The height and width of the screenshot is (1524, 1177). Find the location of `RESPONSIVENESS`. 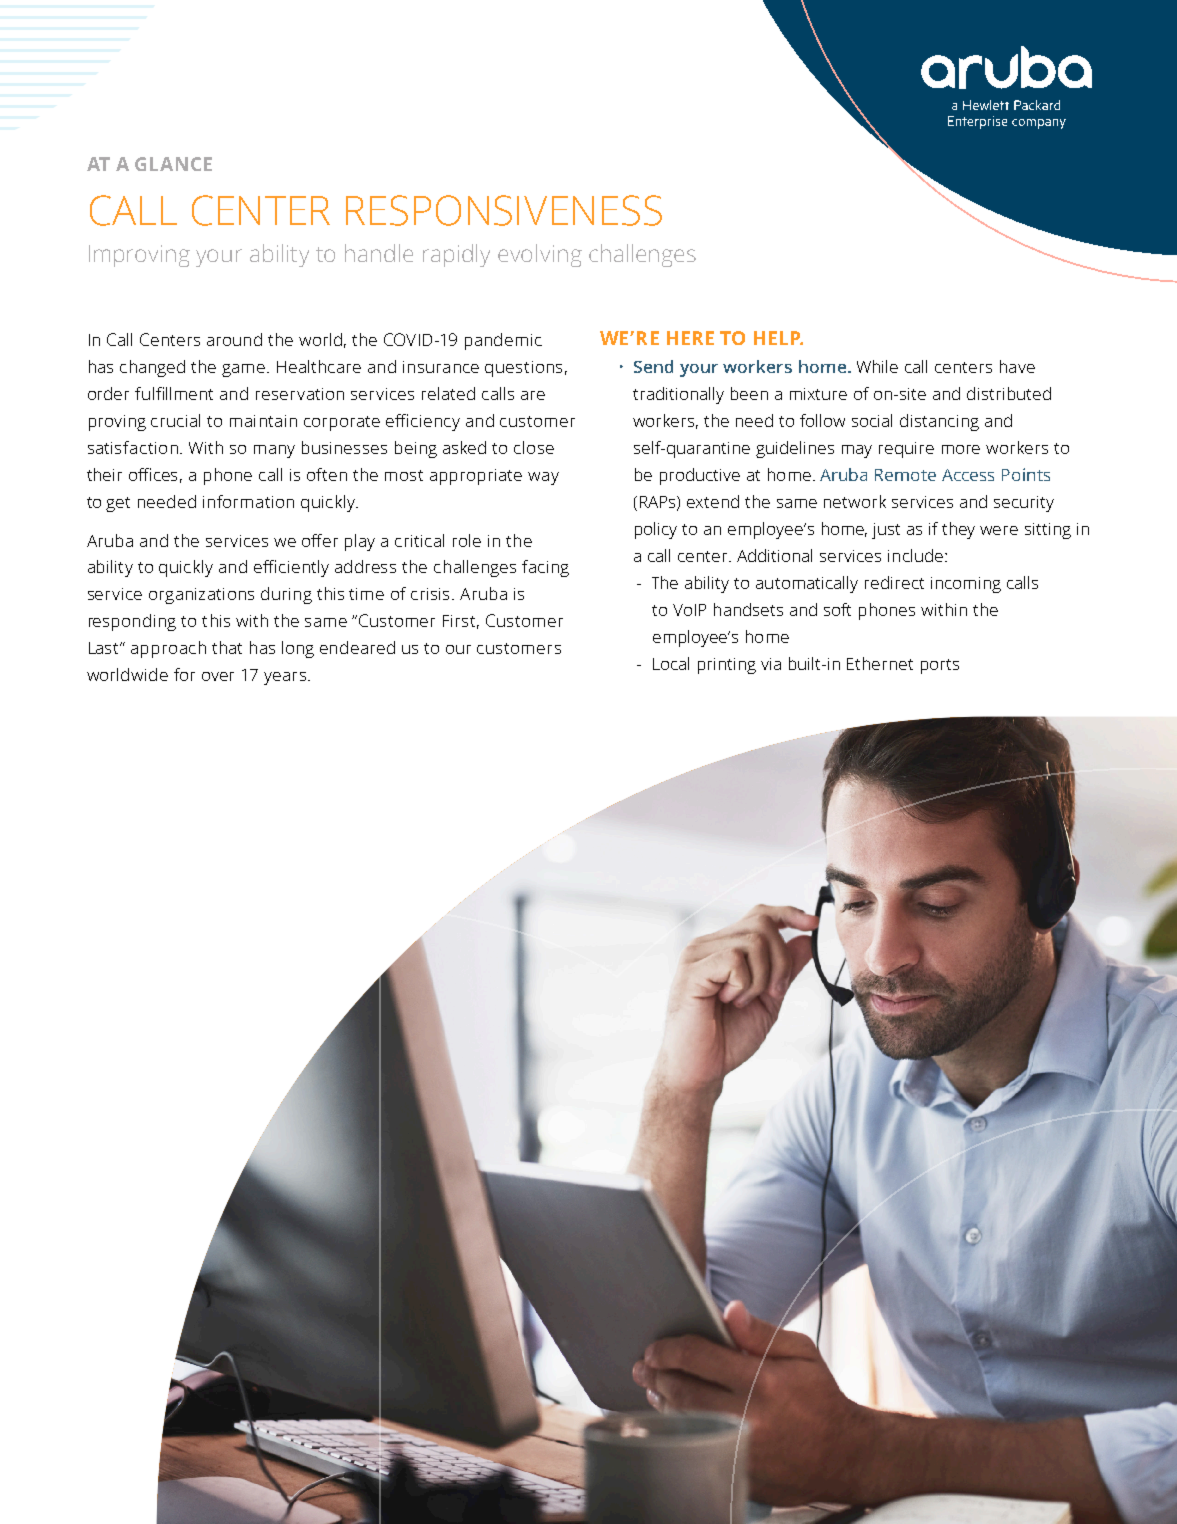

RESPONSIVENESS is located at coordinates (504, 210).
